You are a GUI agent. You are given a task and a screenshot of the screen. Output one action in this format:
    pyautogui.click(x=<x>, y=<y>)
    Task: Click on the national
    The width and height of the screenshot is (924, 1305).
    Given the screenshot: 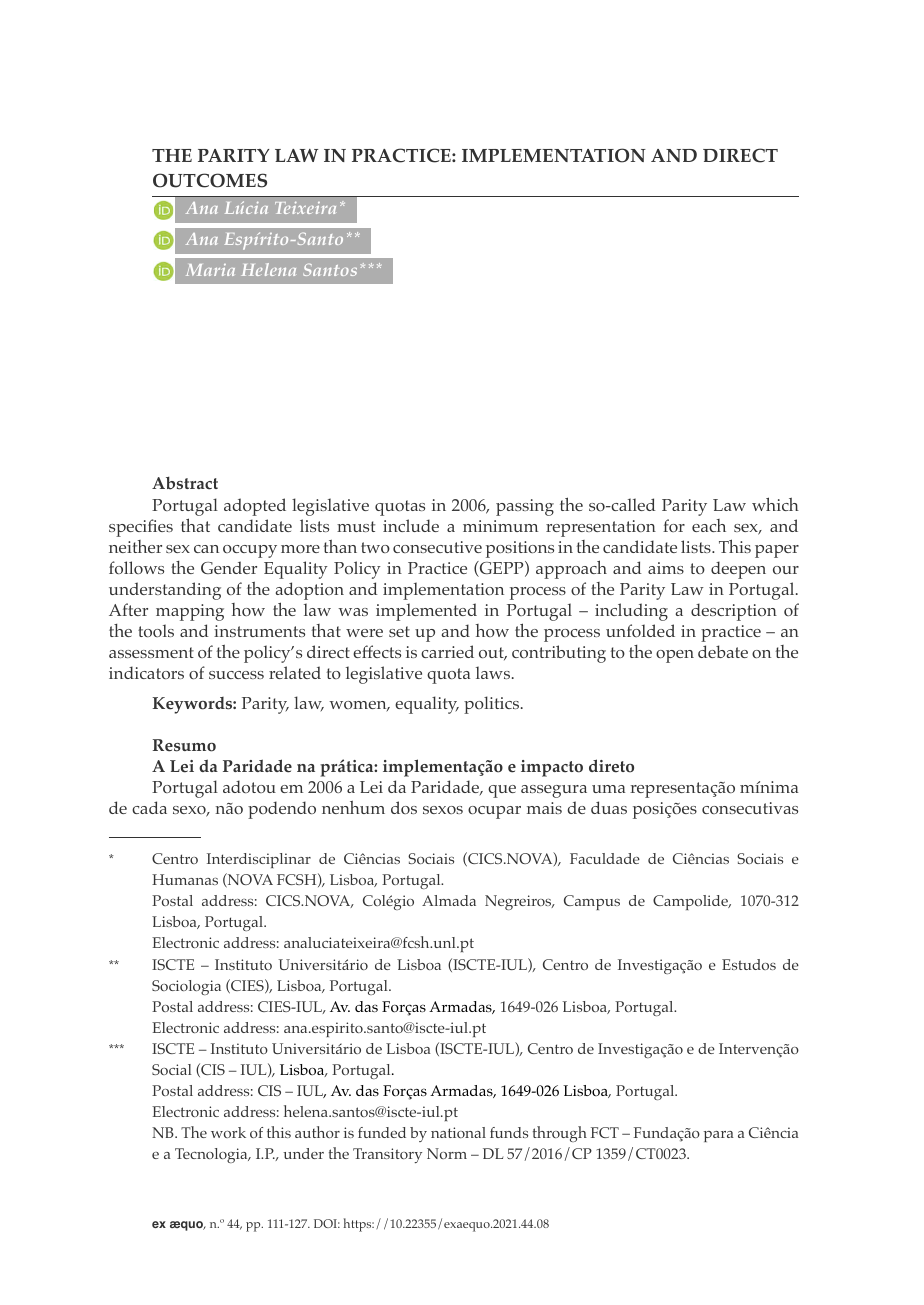 What is the action you would take?
    pyautogui.click(x=458, y=1132)
